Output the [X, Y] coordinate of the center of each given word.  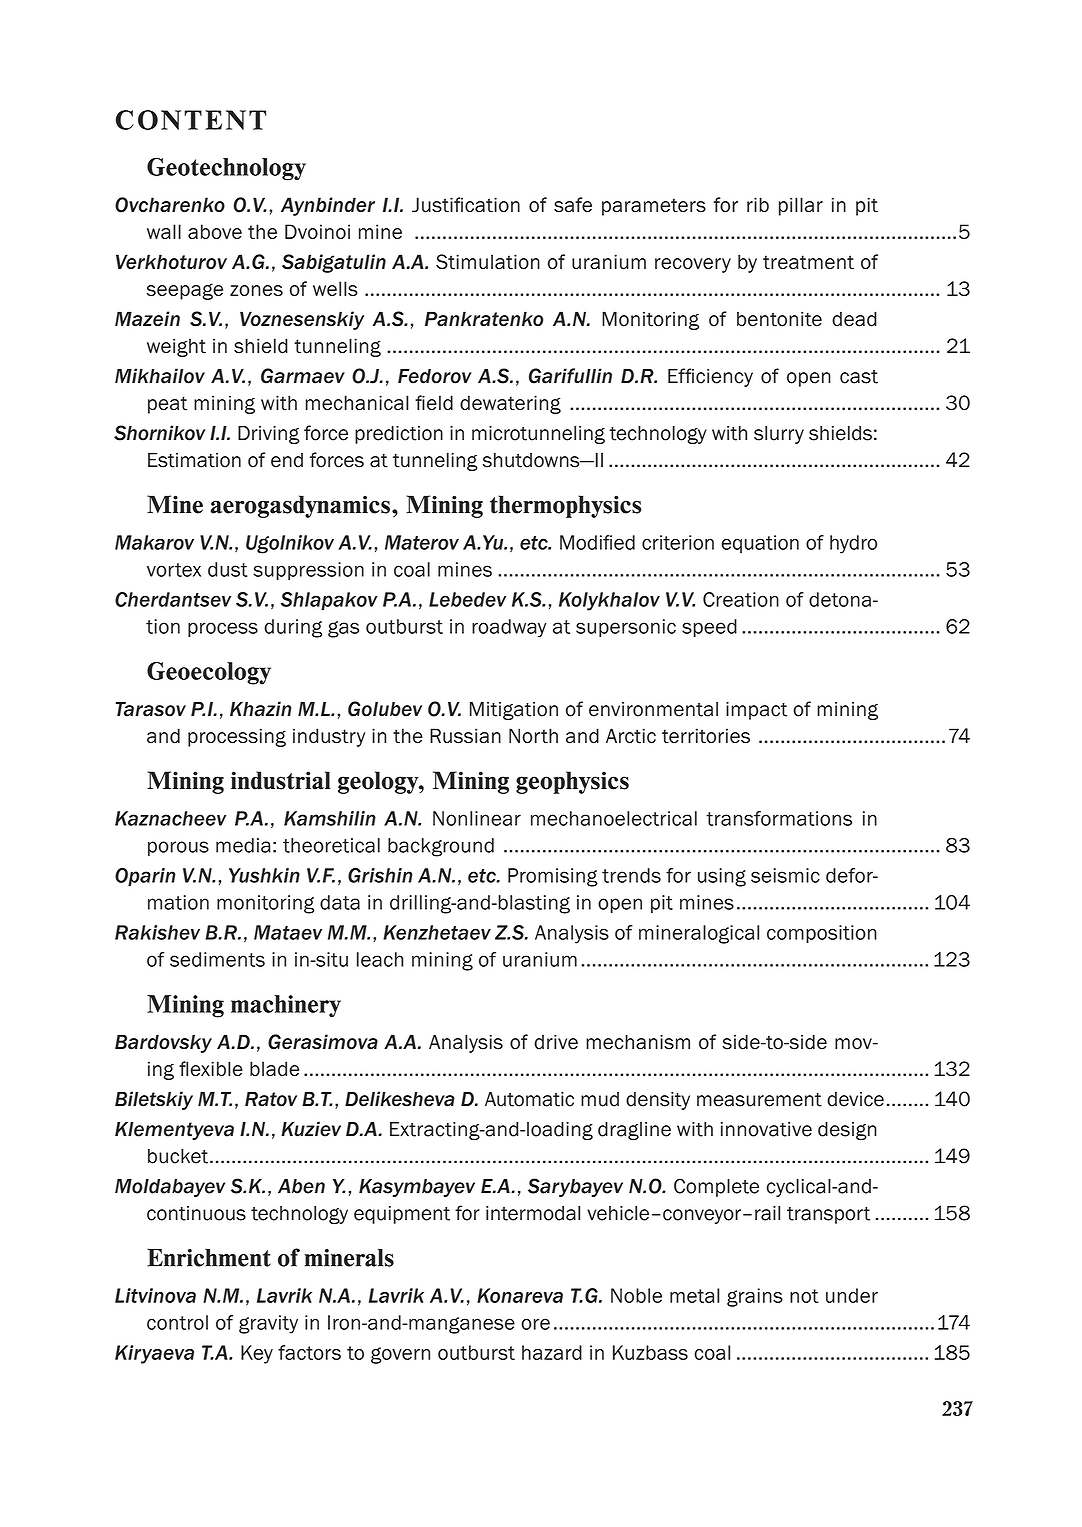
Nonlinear [477, 818]
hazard [552, 1352]
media [243, 845]
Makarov [154, 542]
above [215, 231]
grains [755, 1297]
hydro [853, 544]
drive [556, 1042]
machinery [286, 1006]
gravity [268, 1324]
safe [573, 205]
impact [757, 711]
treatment [808, 262]
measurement [759, 1100]
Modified [597, 542]
